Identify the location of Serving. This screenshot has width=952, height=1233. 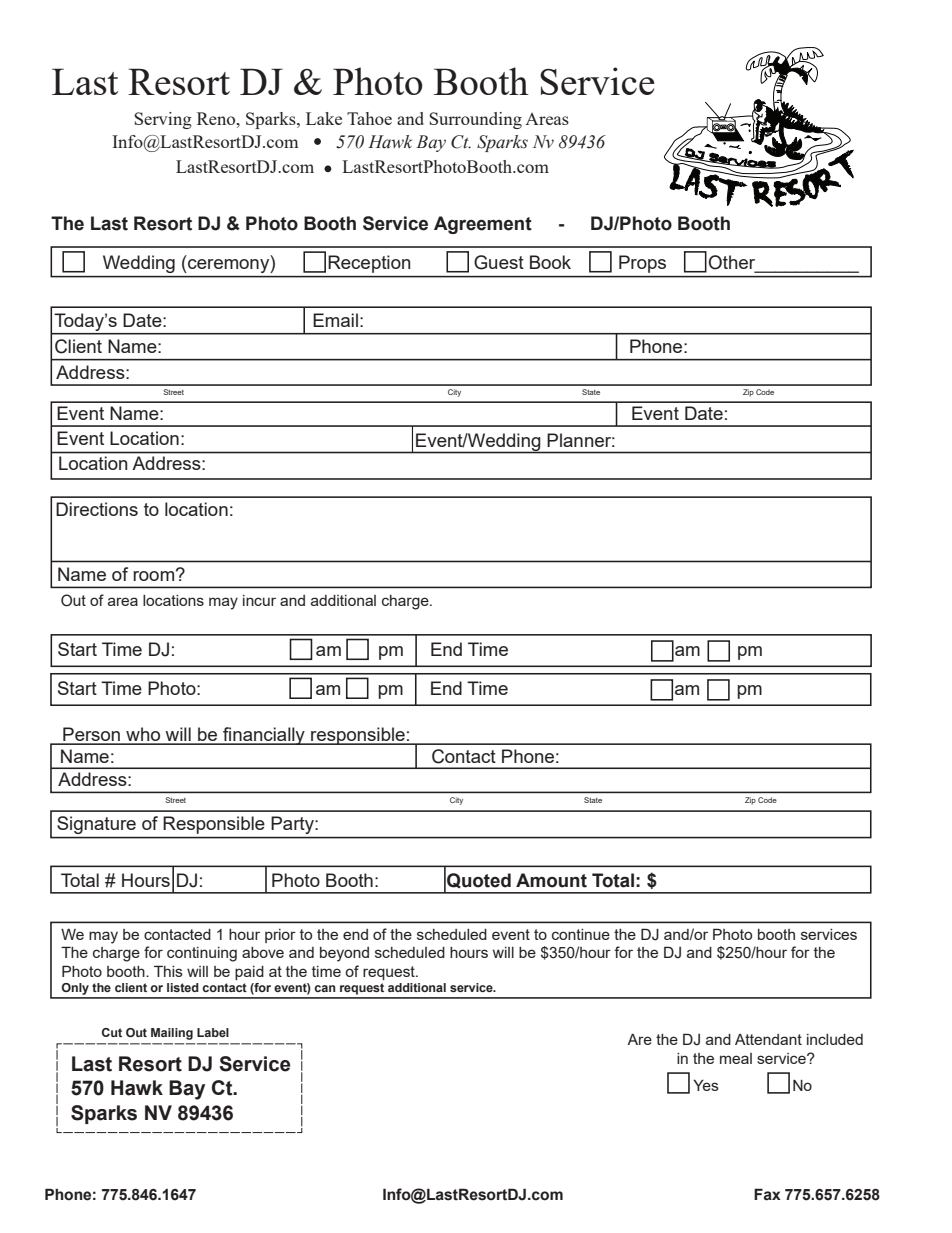
(163, 120).
